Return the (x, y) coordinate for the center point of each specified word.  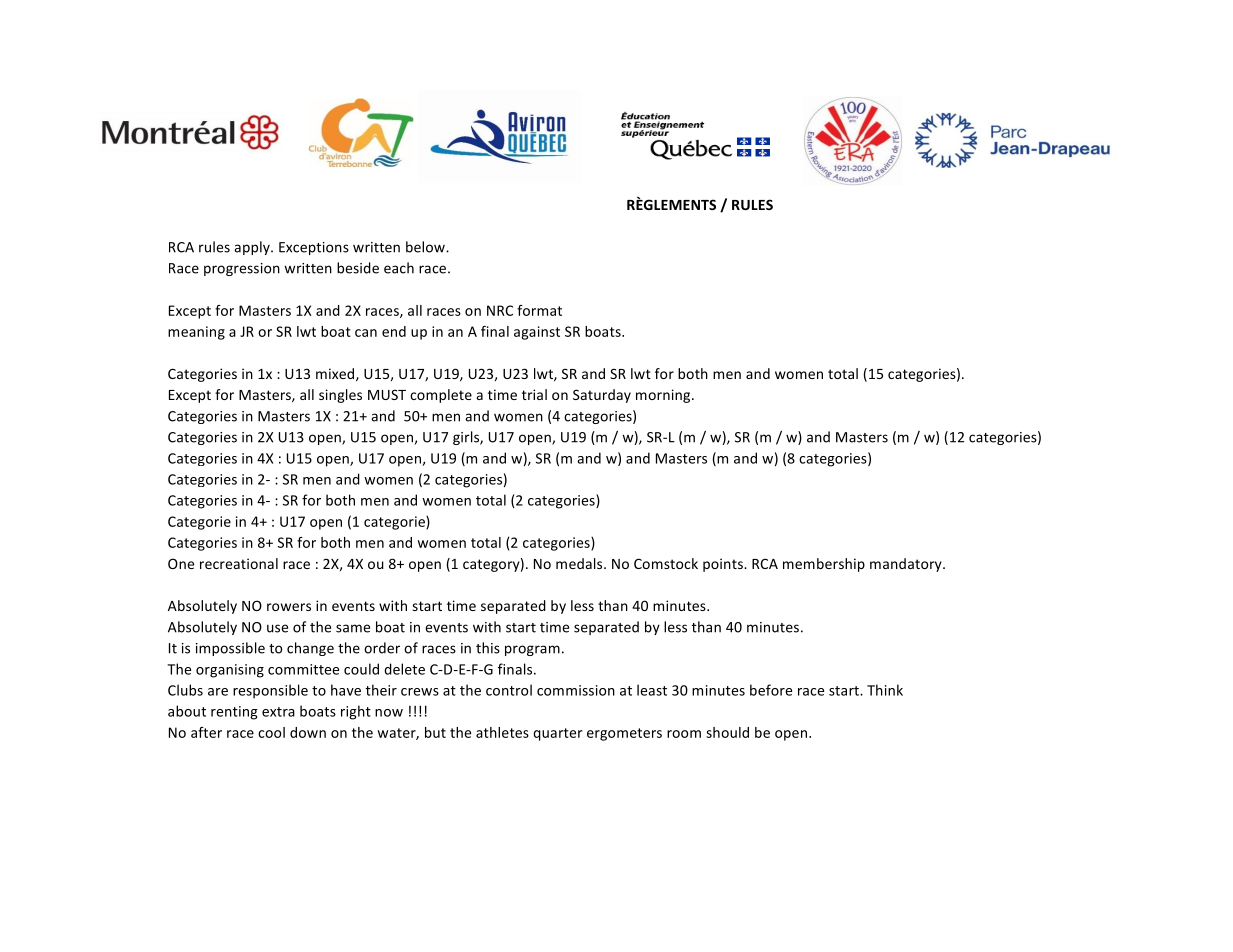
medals (580, 563)
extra (278, 712)
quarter (557, 734)
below (426, 247)
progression (242, 269)
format (539, 310)
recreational (239, 563)
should (727, 732)
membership (824, 565)
